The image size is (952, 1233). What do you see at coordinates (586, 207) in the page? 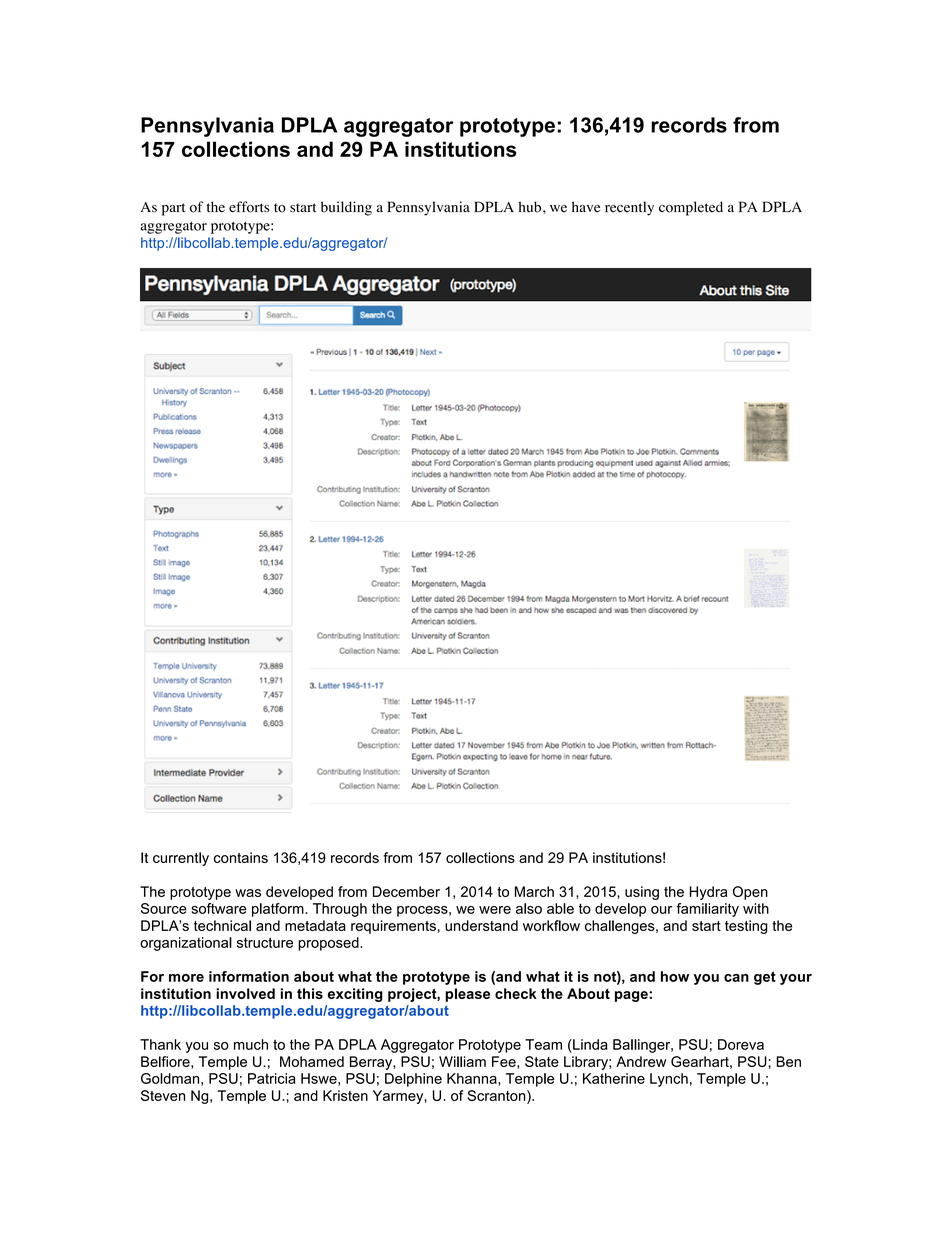
I see `have` at bounding box center [586, 207].
